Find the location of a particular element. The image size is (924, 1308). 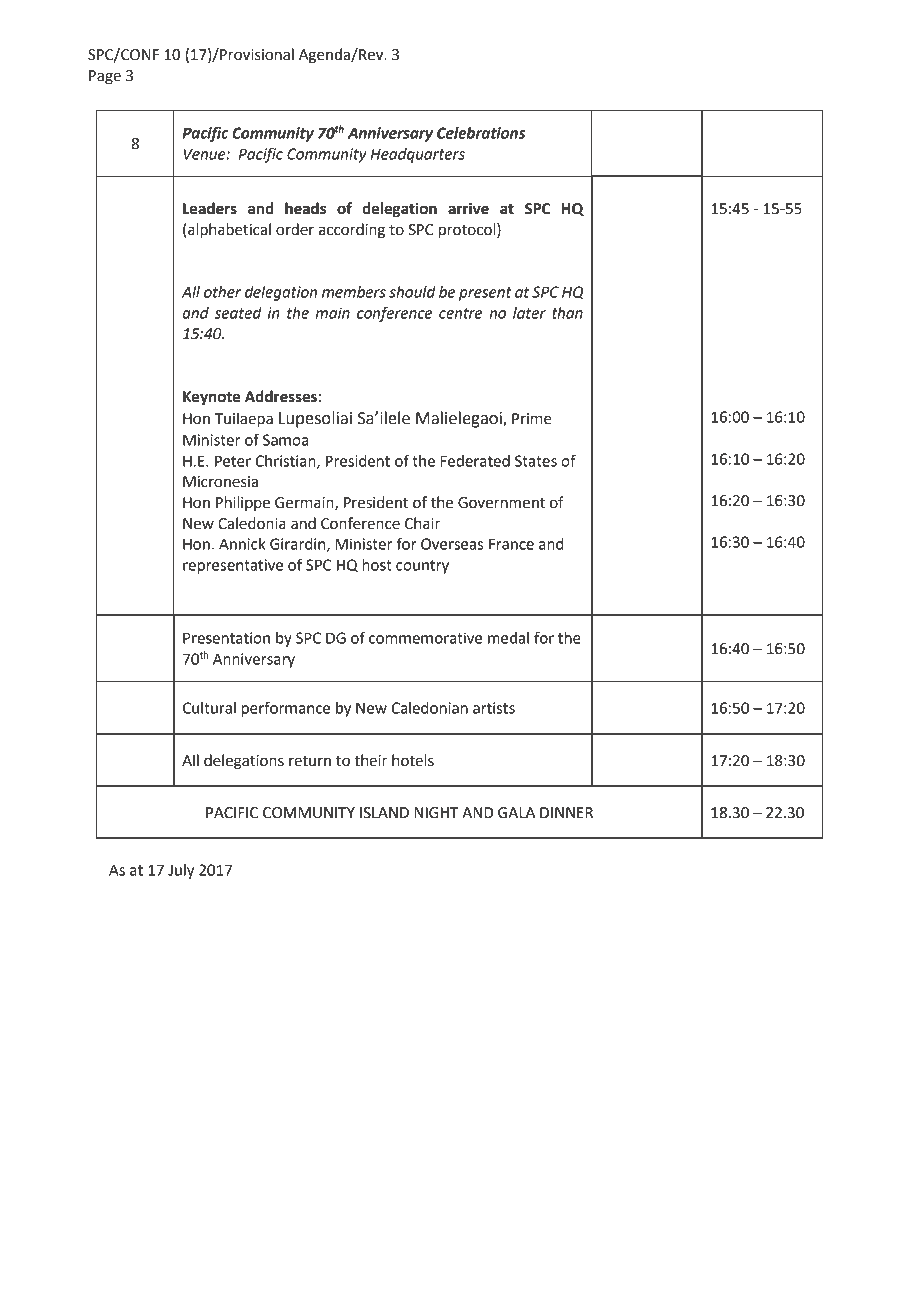

Celebrations is located at coordinates (481, 133).
